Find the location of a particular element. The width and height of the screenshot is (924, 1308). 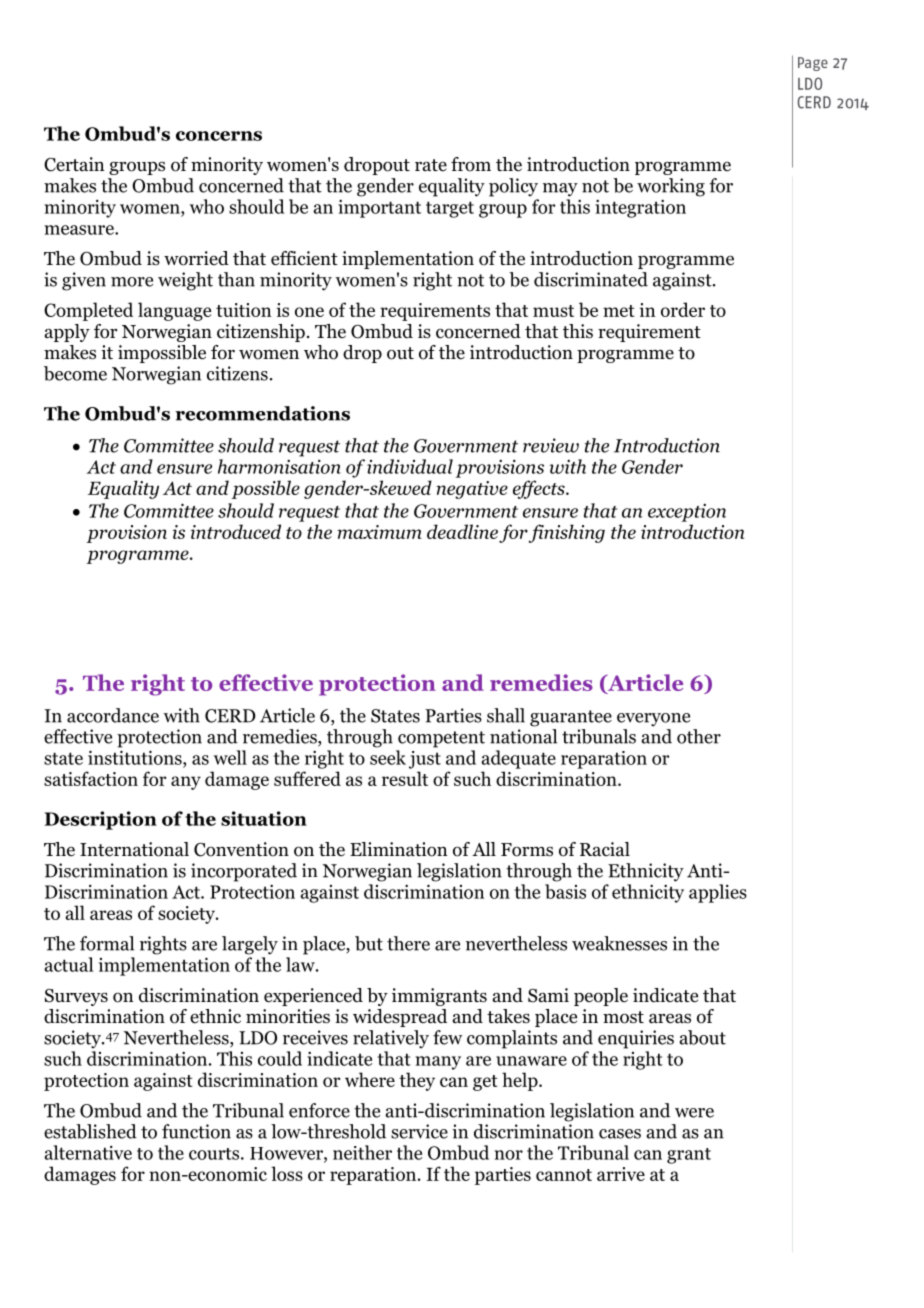

were is located at coordinates (694, 1113).
